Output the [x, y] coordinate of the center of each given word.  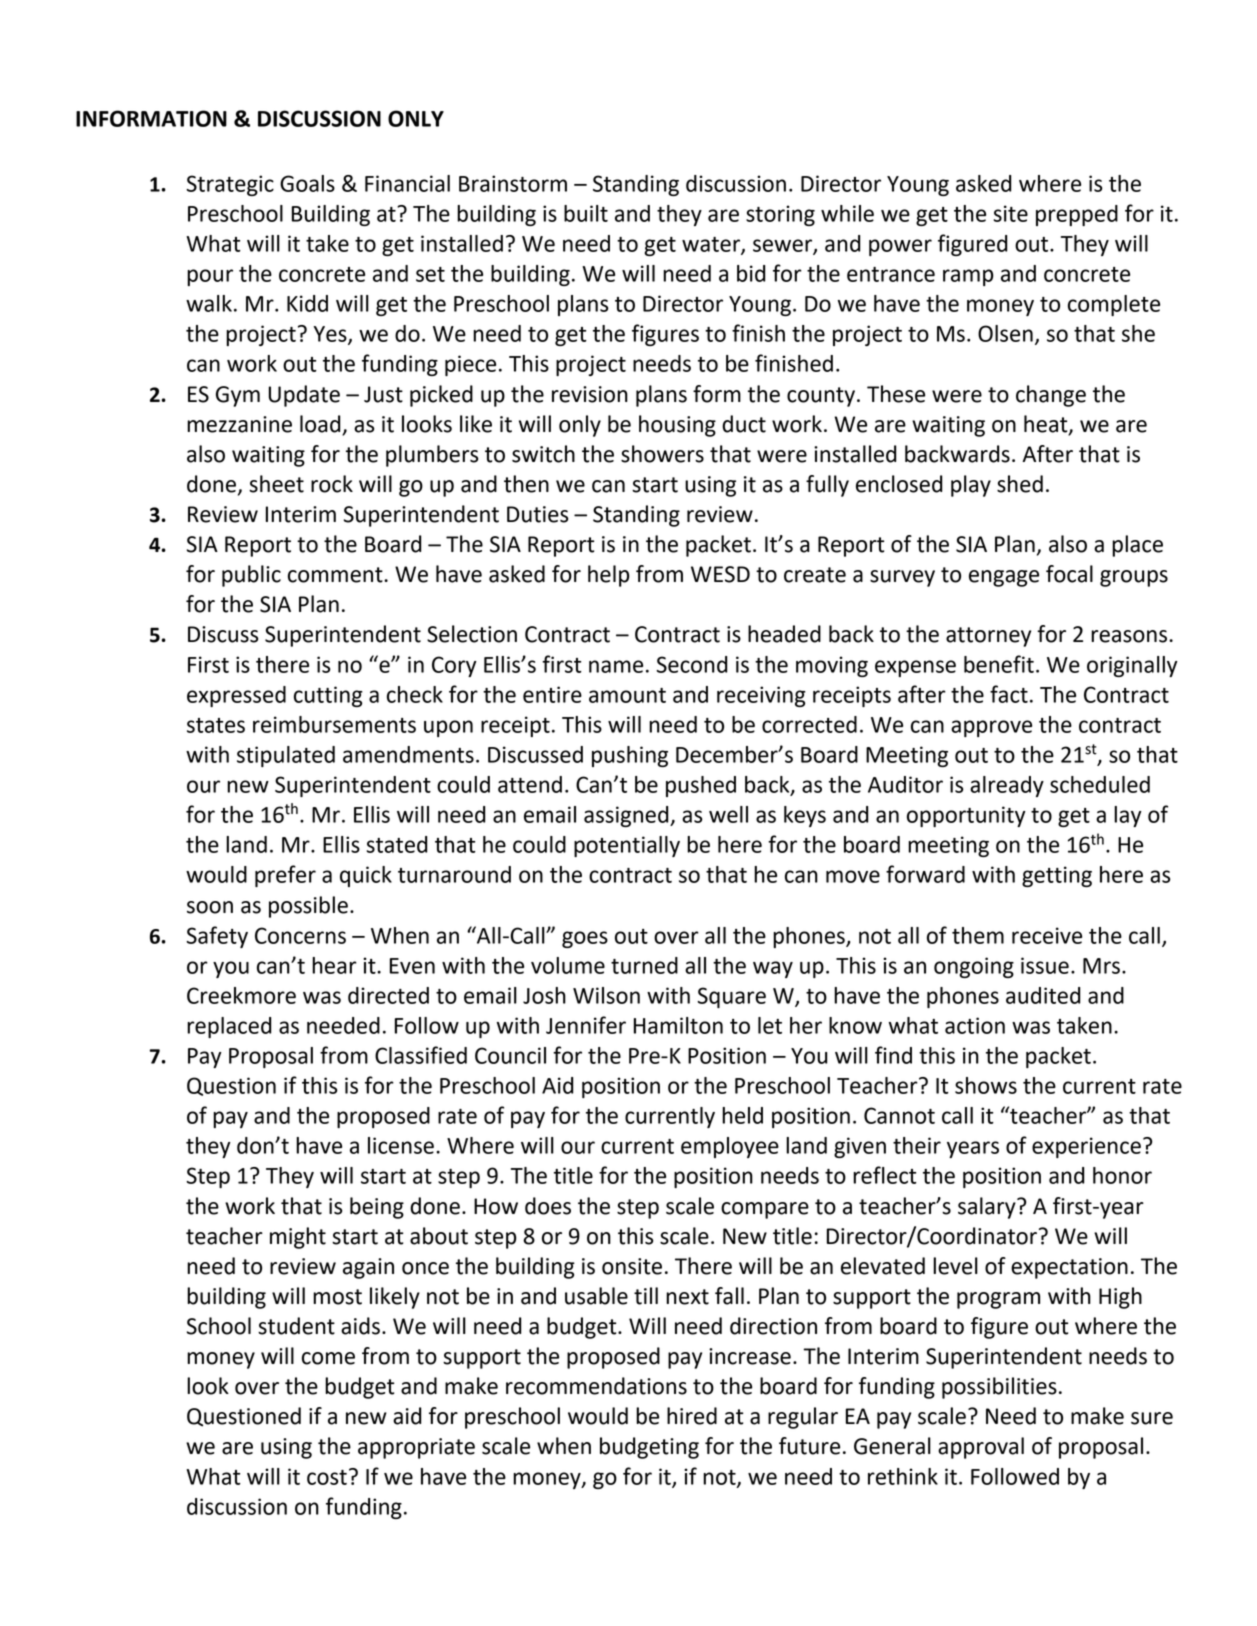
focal [1069, 574]
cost [327, 1477]
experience [1086, 1147]
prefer [285, 876]
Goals [307, 183]
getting [1057, 876]
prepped [1077, 215]
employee [730, 1147]
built [586, 213]
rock [332, 484]
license [401, 1145]
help [608, 576]
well [728, 814]
